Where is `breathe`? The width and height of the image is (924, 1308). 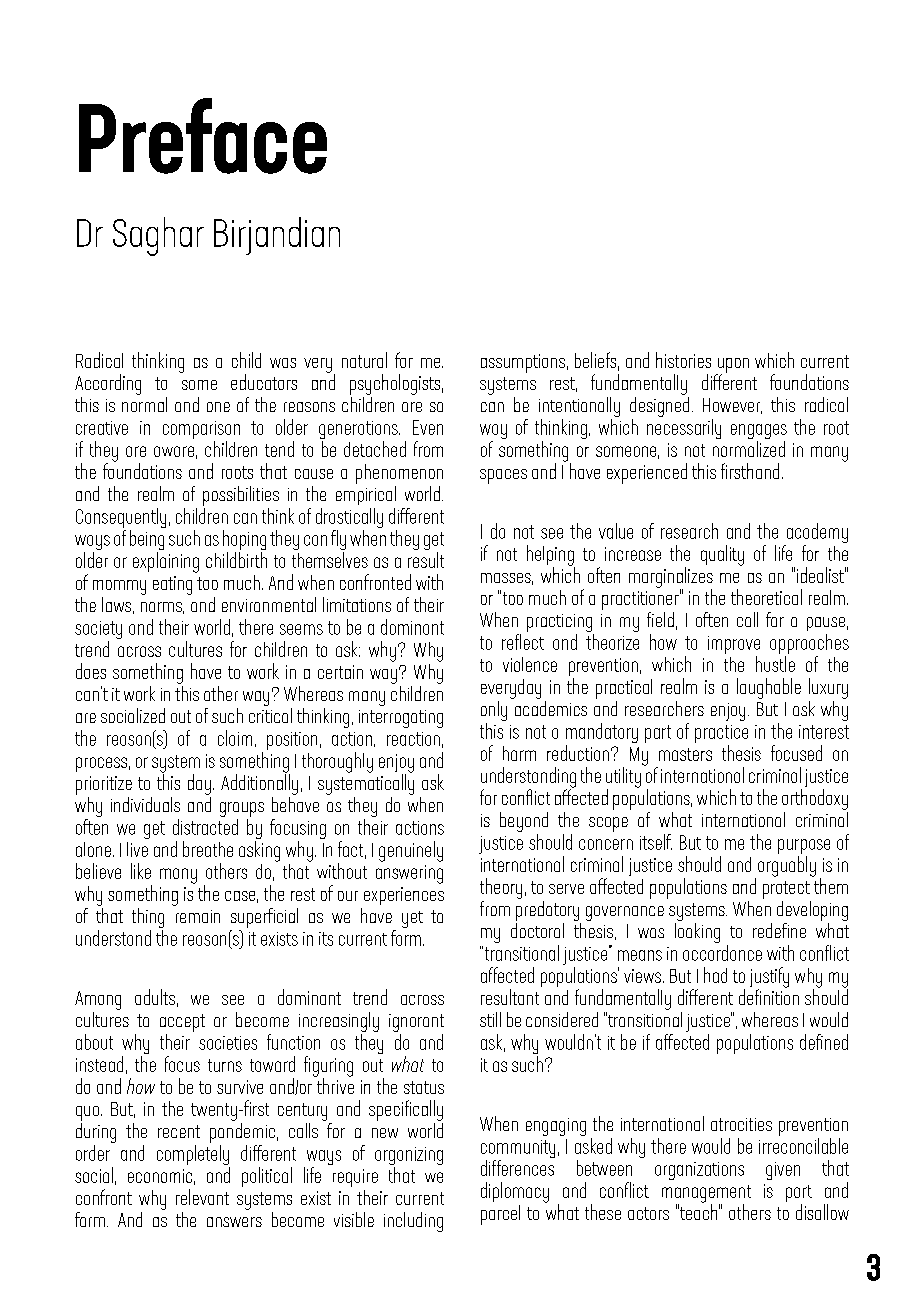 breathe is located at coordinates (208, 849).
